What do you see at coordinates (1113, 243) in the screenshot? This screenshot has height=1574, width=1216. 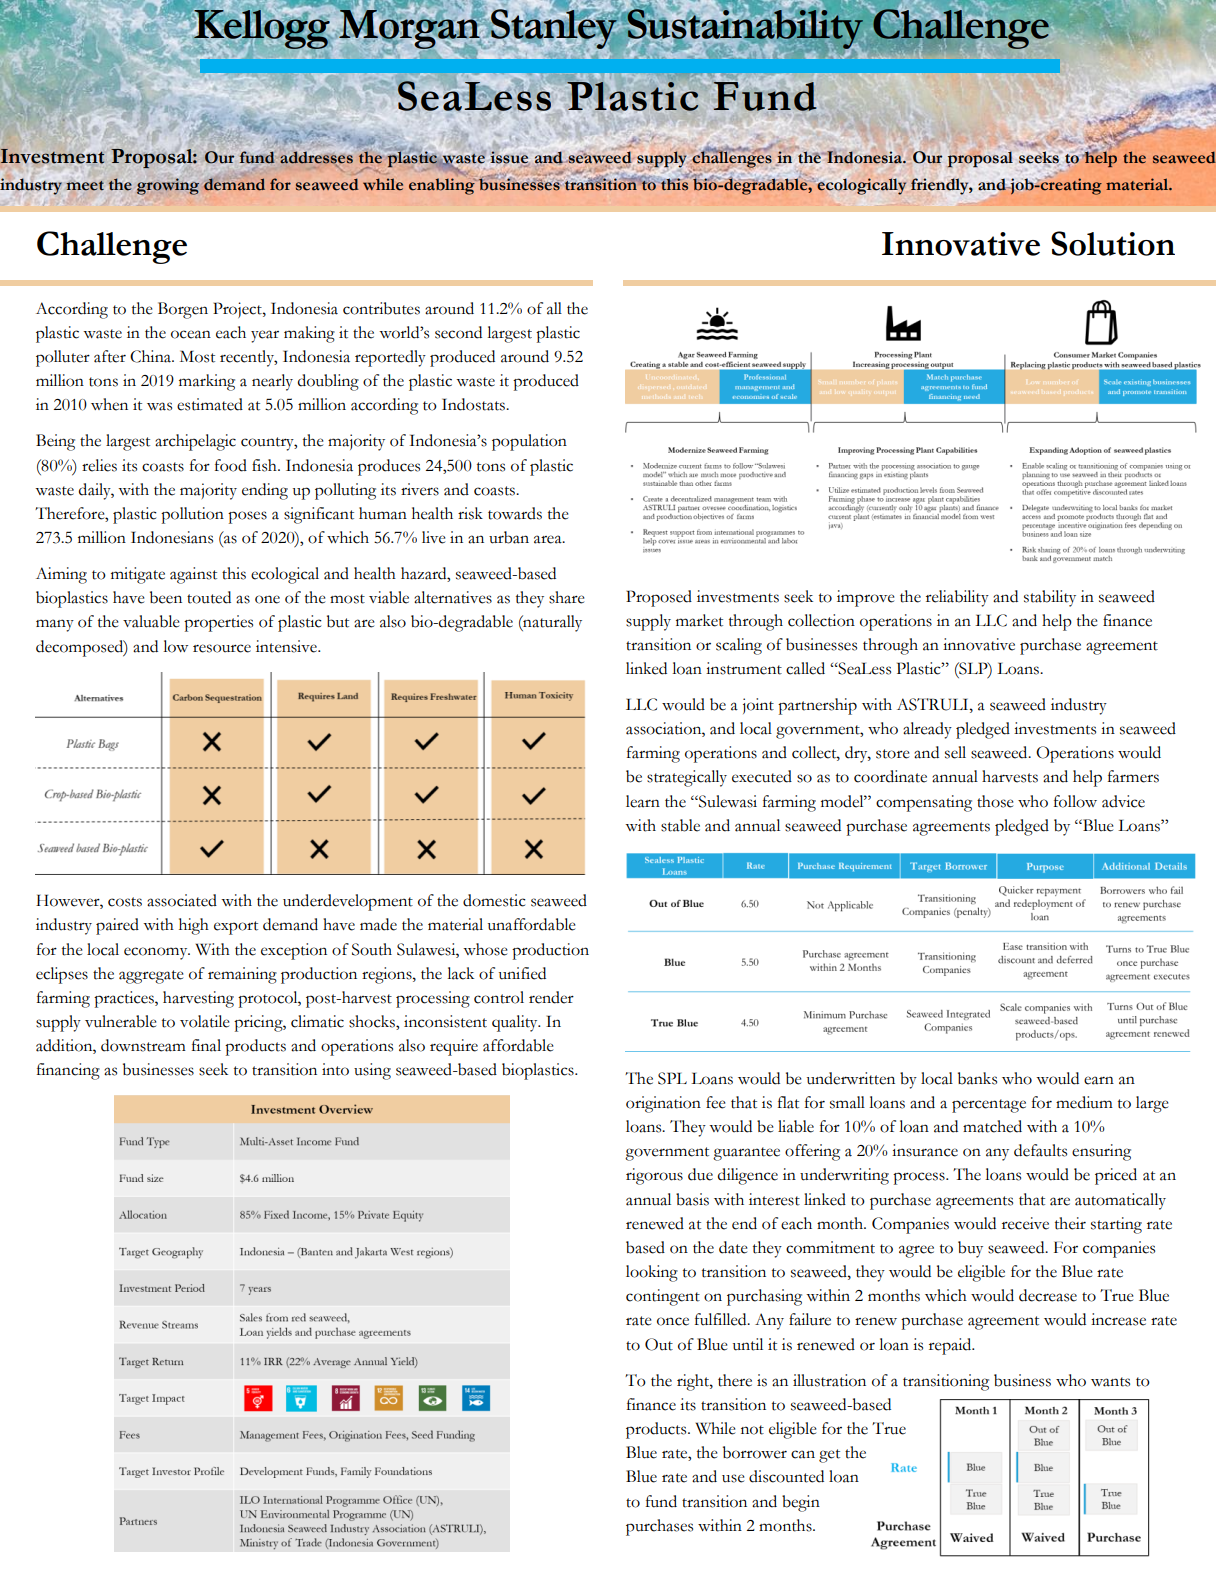 I see `Solution` at bounding box center [1113, 243].
